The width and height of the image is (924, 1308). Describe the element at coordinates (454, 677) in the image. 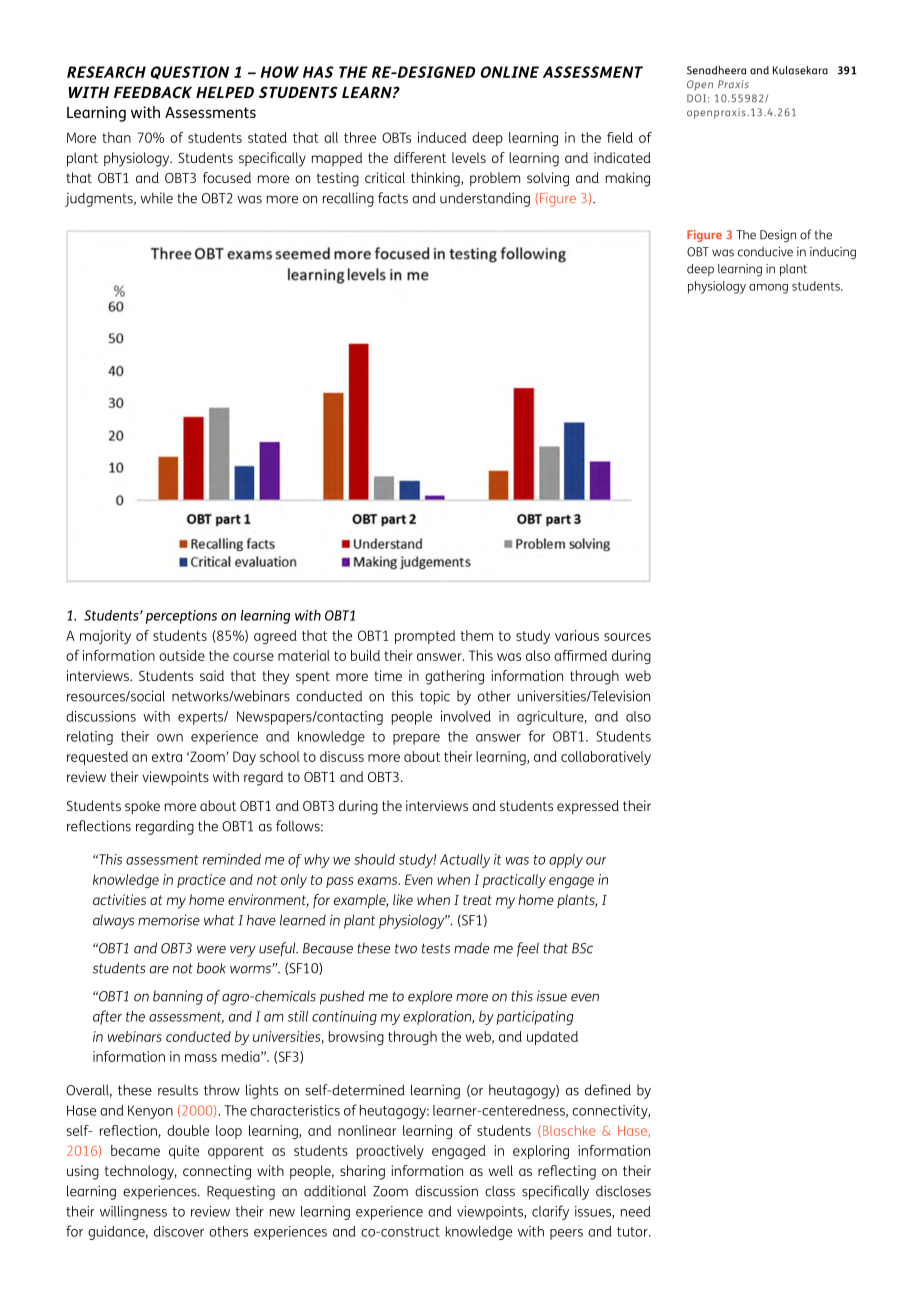

I see `gathering` at that location.
